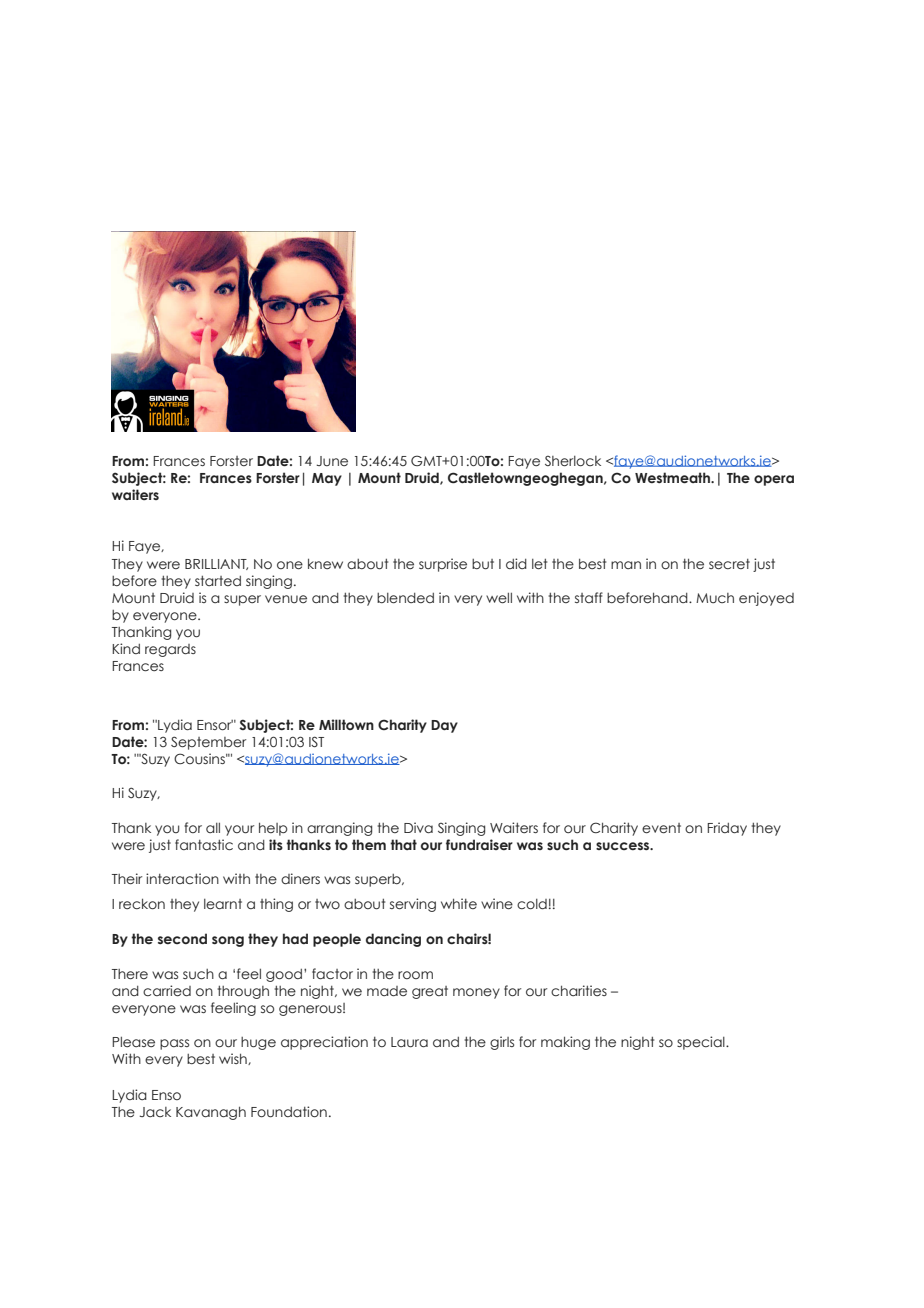 Image resolution: width=924 pixels, height=1308 pixels. I want to click on Laura, so click(409, 1042).
